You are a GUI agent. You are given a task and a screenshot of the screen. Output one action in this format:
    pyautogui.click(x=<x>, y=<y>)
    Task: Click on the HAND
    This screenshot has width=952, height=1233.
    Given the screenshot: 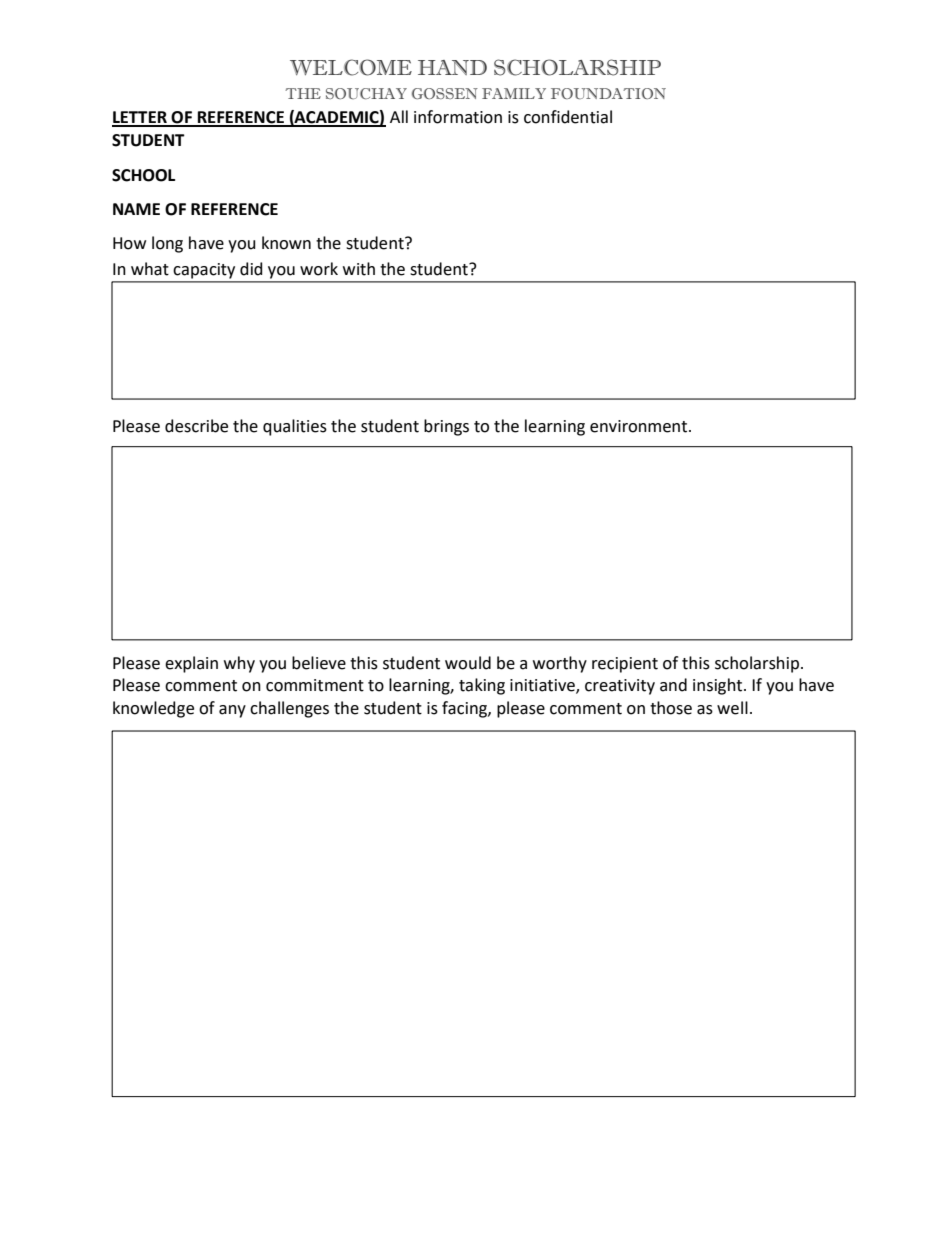 What is the action you would take?
    pyautogui.click(x=452, y=67)
